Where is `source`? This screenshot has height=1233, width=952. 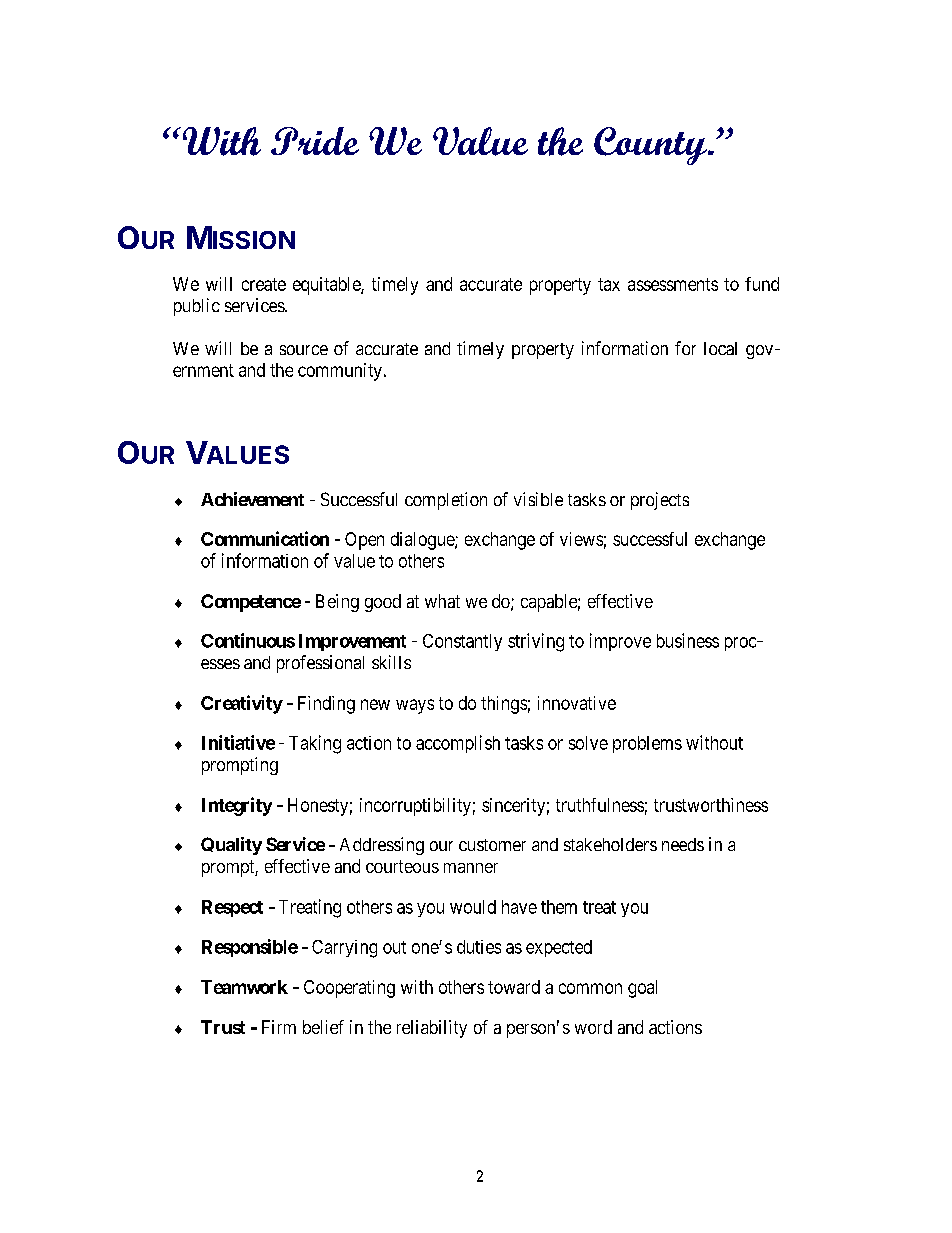 source is located at coordinates (304, 350).
